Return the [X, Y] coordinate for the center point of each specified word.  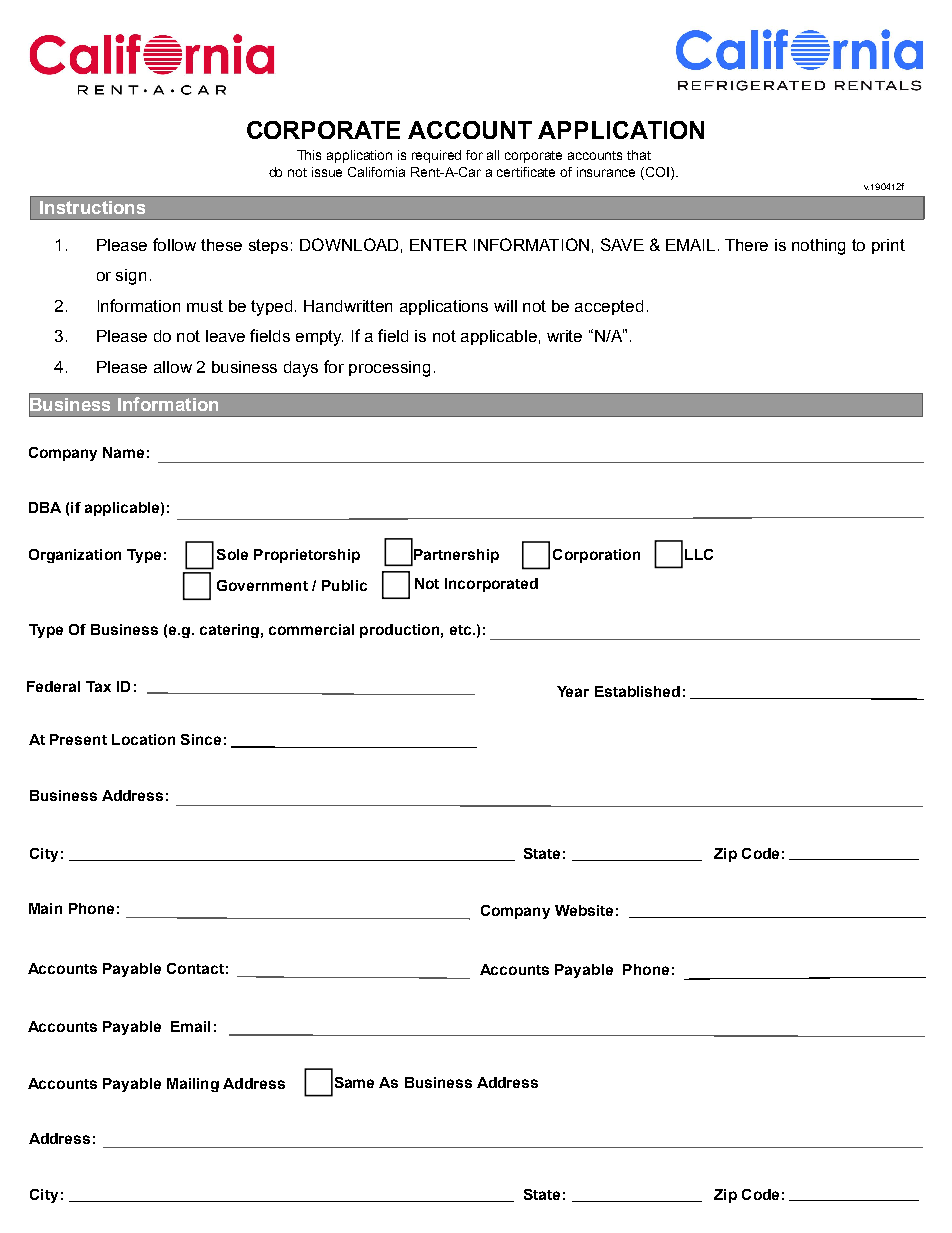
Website [584, 910]
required [436, 156]
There [746, 245]
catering [229, 631]
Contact [195, 968]
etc [462, 630]
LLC [699, 554]
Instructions [92, 207]
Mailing [193, 1085]
